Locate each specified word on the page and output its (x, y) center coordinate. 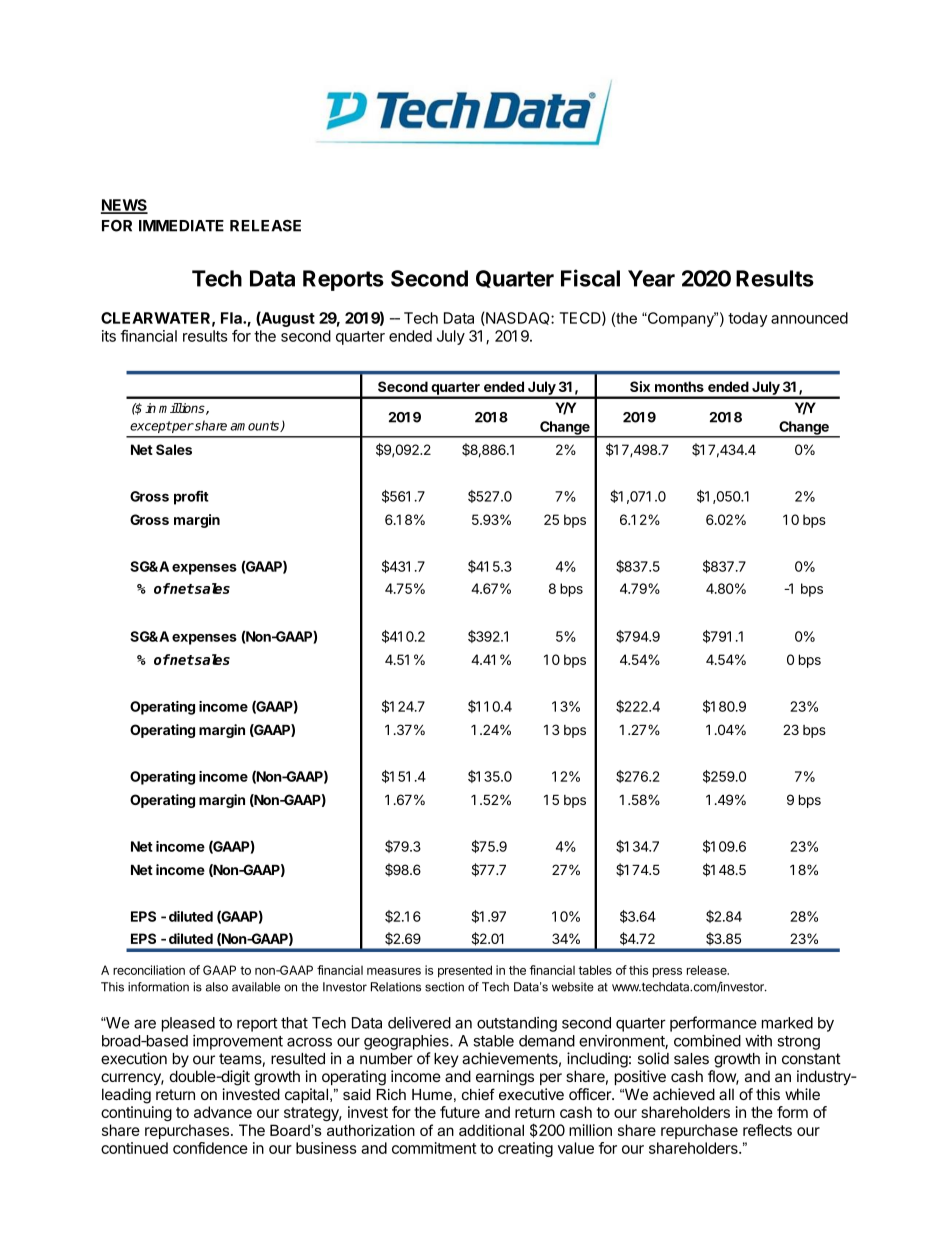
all (726, 1094)
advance (223, 1112)
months (679, 386)
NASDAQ (518, 319)
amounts (255, 426)
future (460, 1112)
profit (191, 498)
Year (651, 278)
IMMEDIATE (181, 226)
